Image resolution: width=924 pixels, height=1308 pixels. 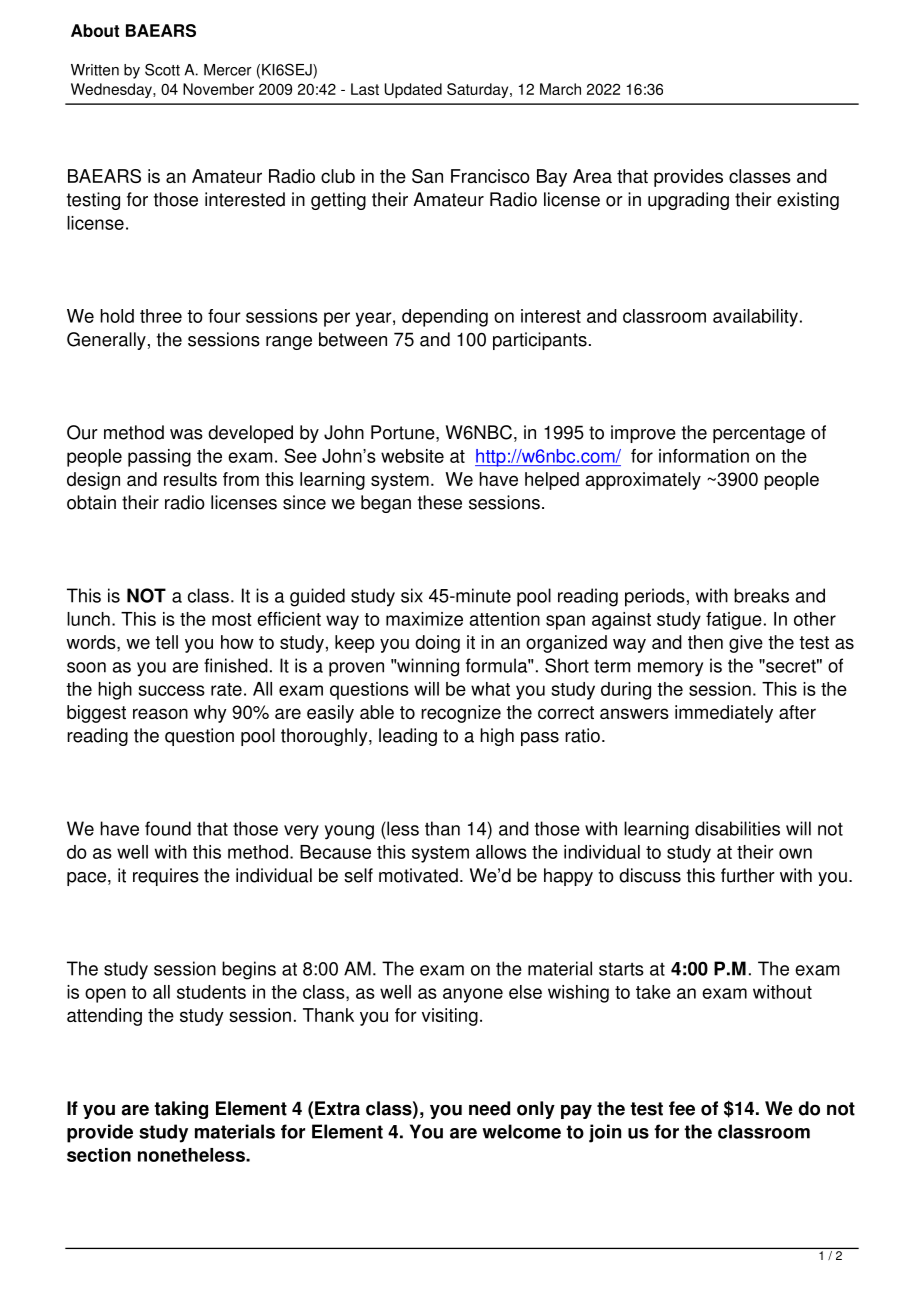 What do you see at coordinates (479, 90) in the screenshot?
I see `Saturday` at bounding box center [479, 90].
